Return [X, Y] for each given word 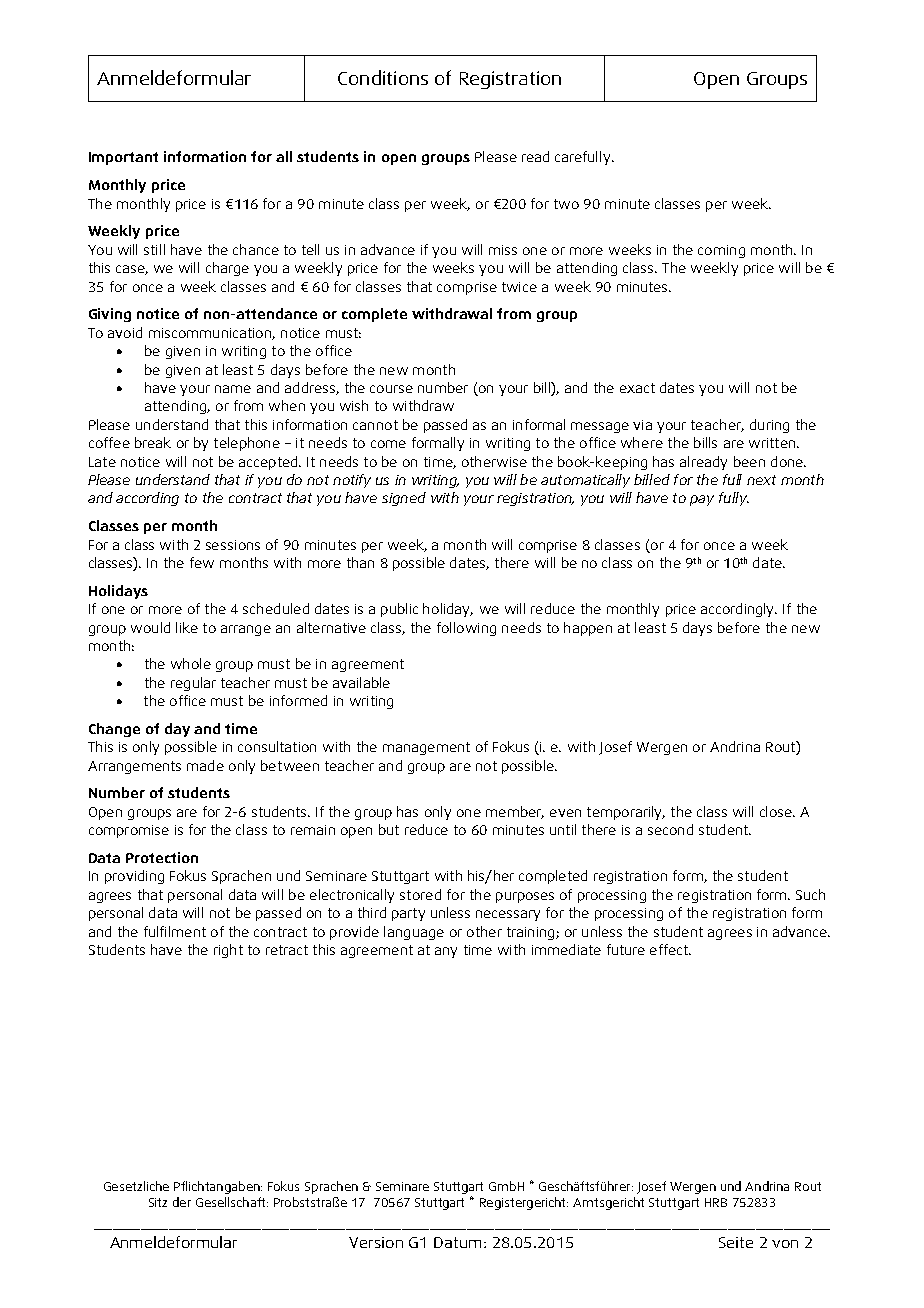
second [670, 829]
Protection [162, 857]
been [749, 461]
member [515, 812]
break [153, 442]
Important [123, 158]
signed [404, 499]
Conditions [383, 77]
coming [721, 251]
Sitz [158, 1202]
